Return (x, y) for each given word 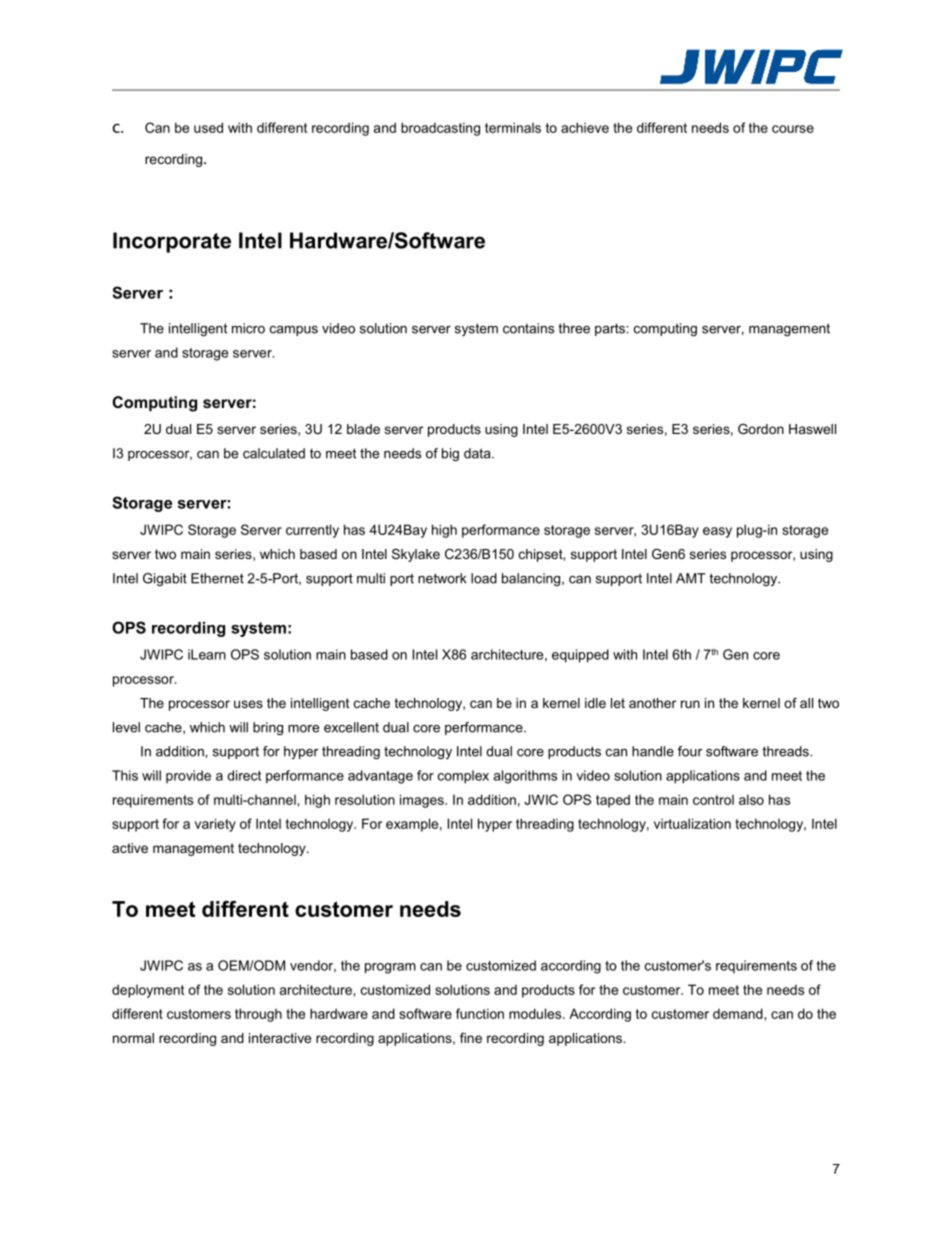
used (208, 127)
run (690, 704)
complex (463, 777)
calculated (274, 453)
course (793, 129)
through (258, 1015)
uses (248, 704)
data (478, 453)
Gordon (761, 429)
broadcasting (440, 129)
